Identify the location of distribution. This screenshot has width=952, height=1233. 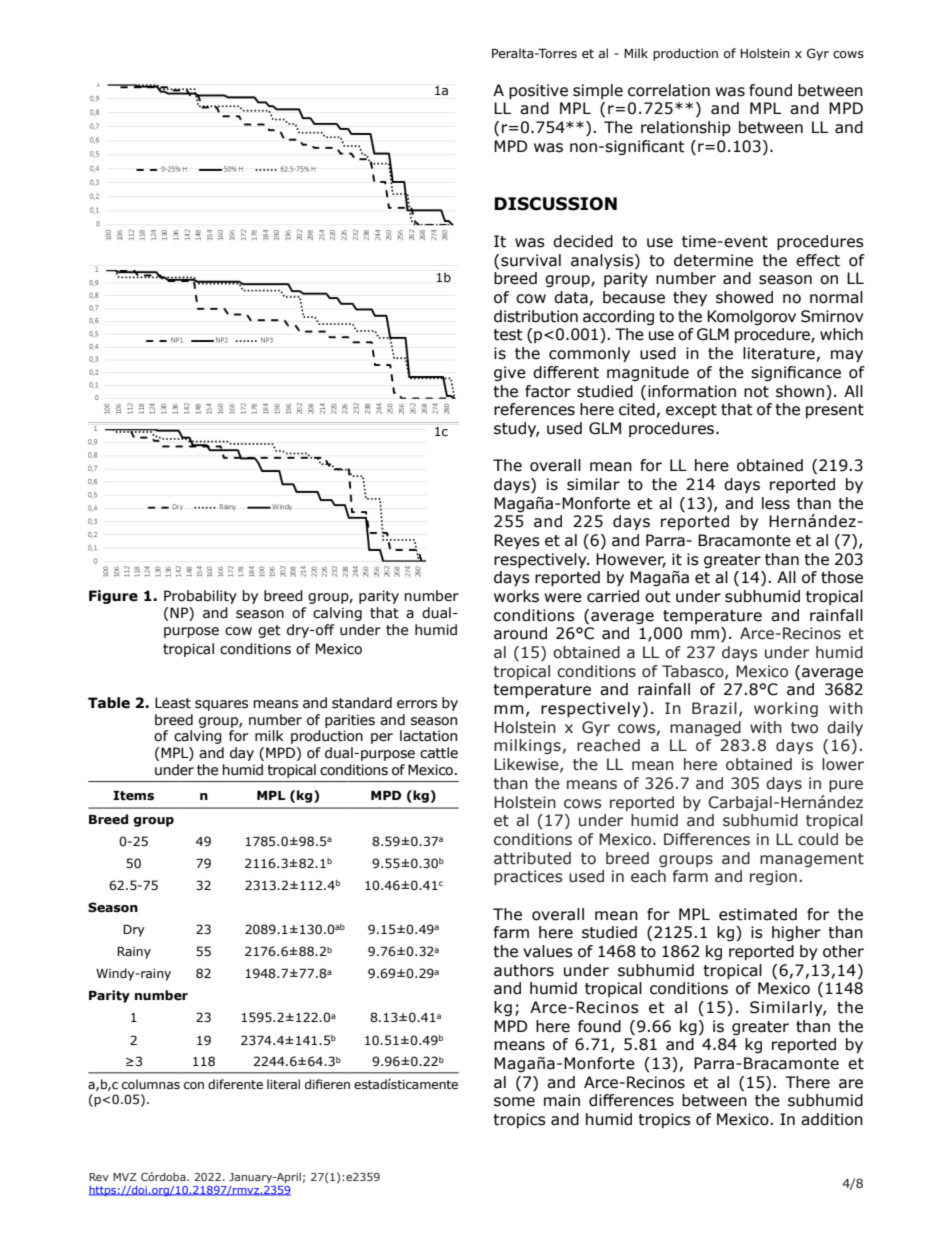
(536, 316).
